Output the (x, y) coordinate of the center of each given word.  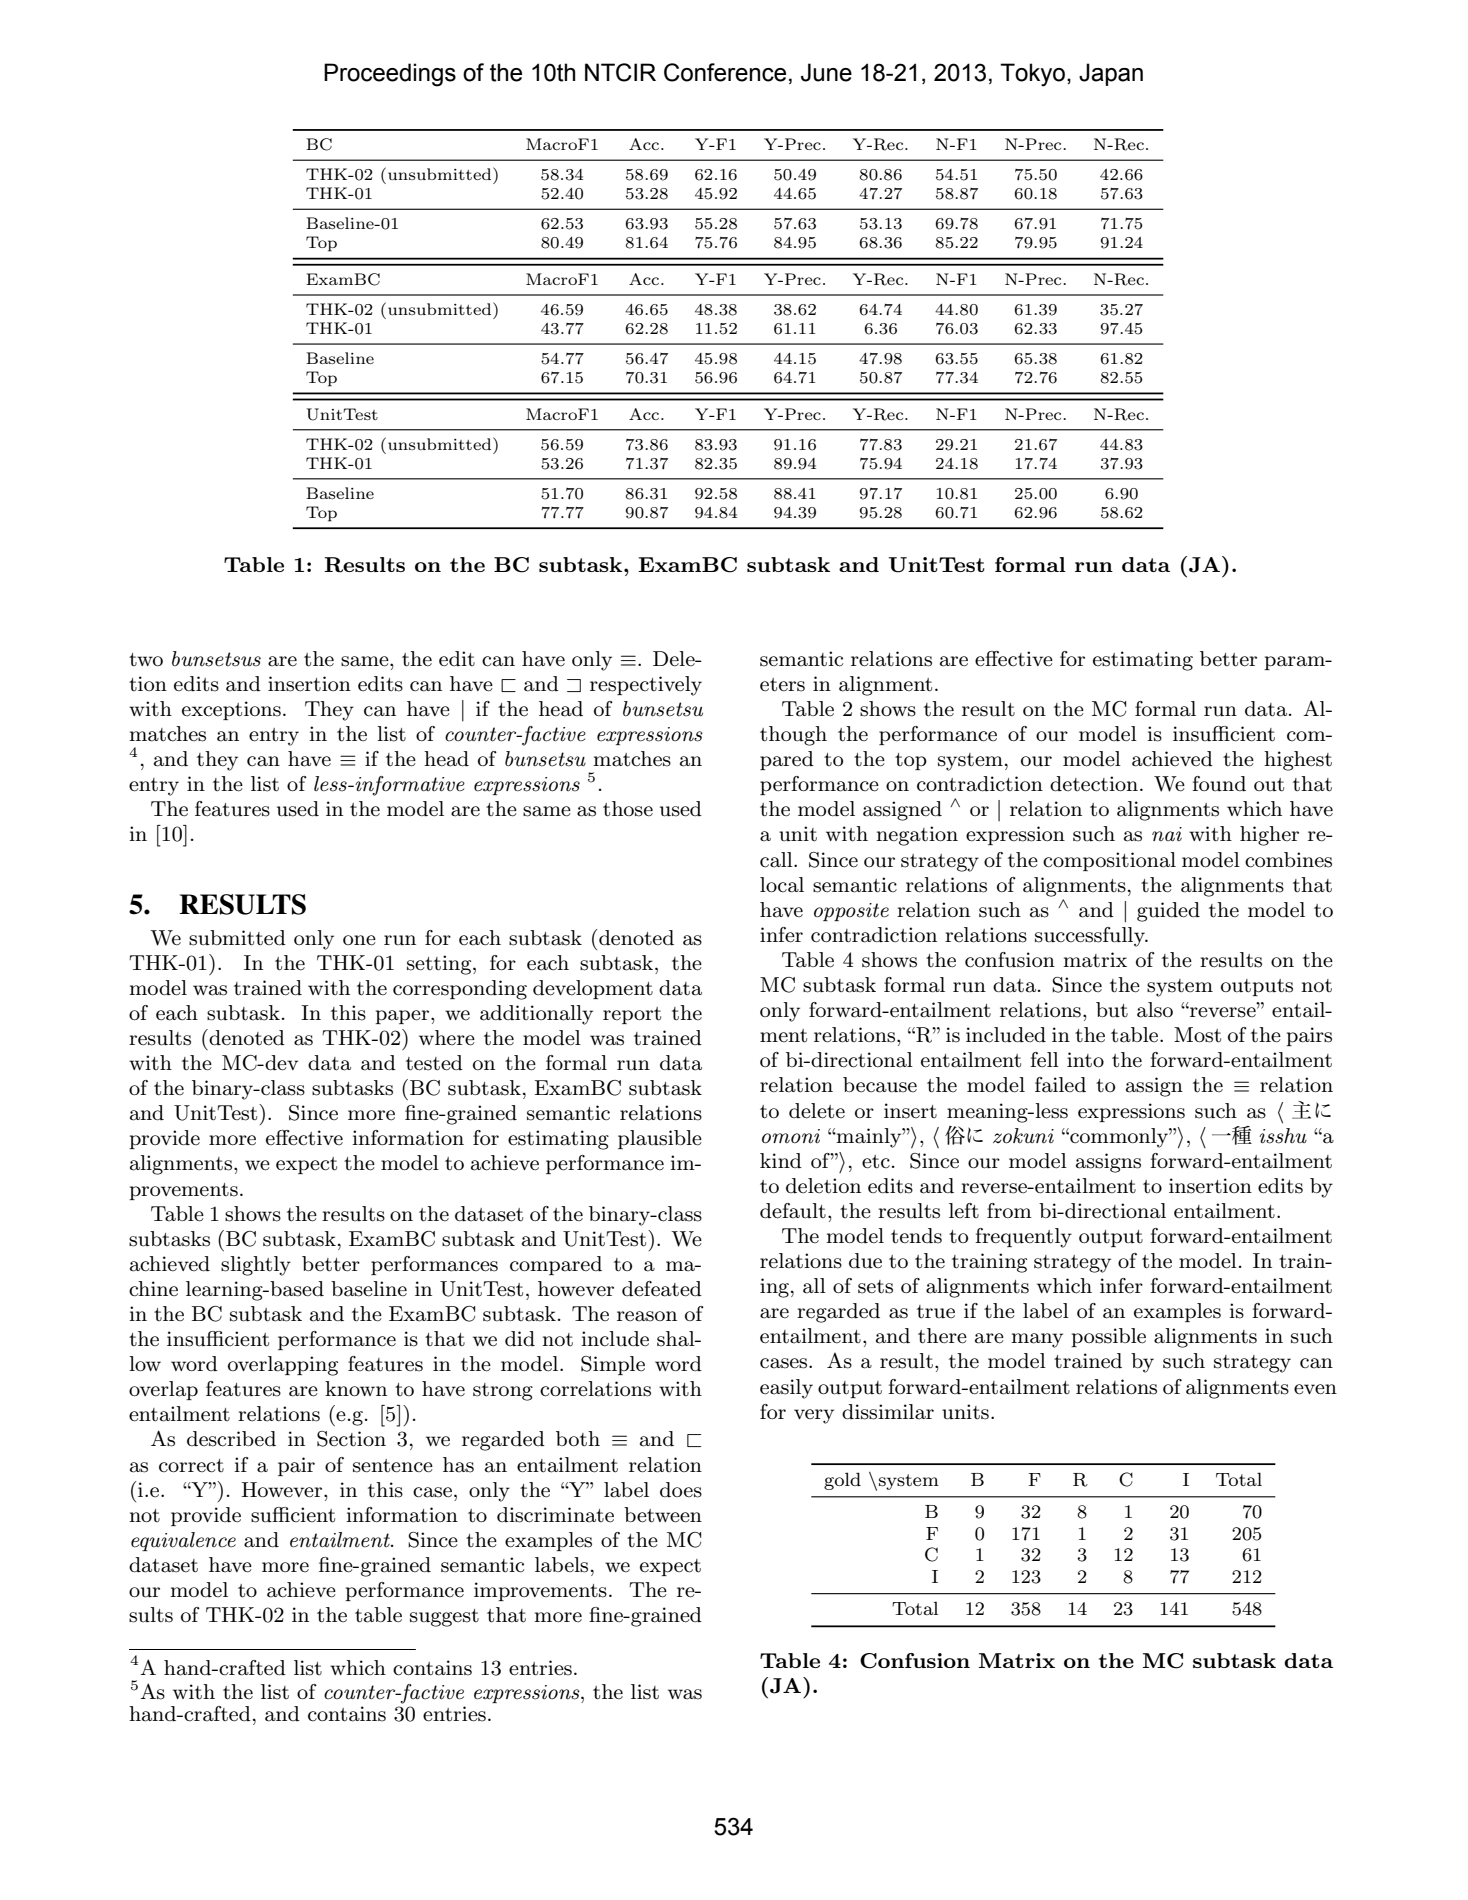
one (359, 940)
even (1315, 1389)
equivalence (183, 1541)
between (663, 1515)
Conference (725, 72)
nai (1167, 834)
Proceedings (390, 75)
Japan (1111, 74)
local (782, 885)
